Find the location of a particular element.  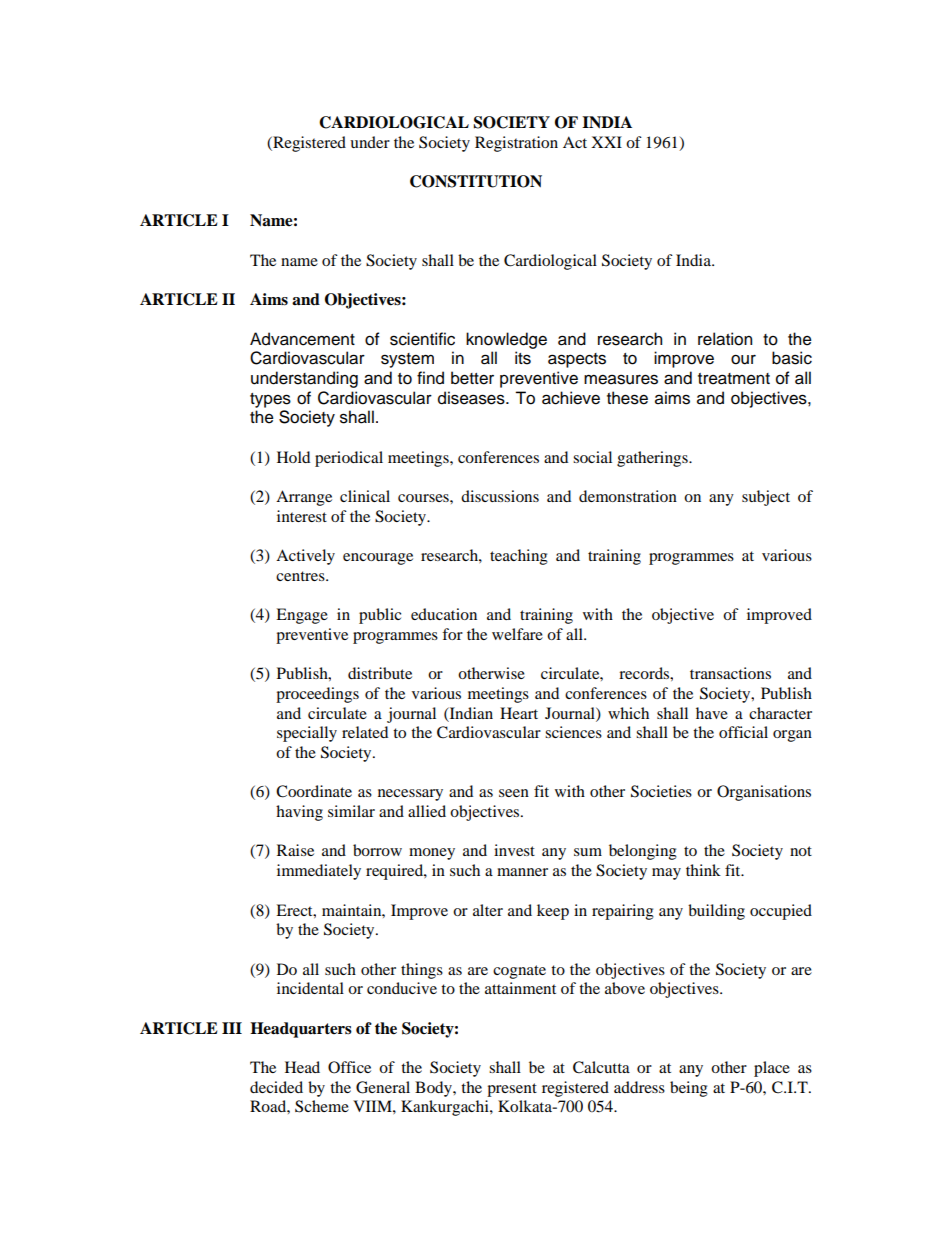

place is located at coordinates (772, 1069).
